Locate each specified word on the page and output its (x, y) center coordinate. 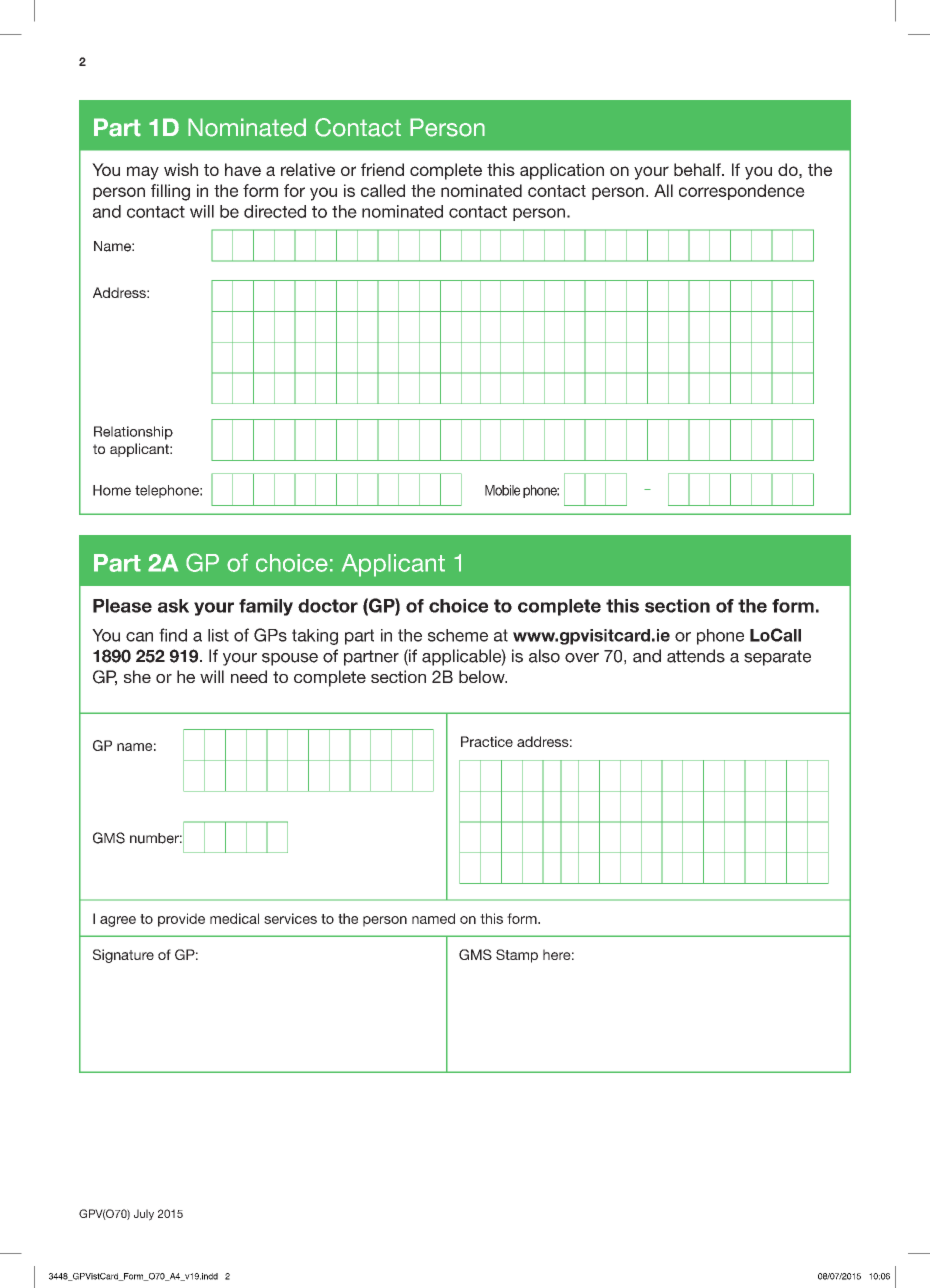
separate (777, 658)
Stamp (517, 956)
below (483, 676)
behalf (698, 169)
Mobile (502, 490)
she (137, 676)
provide (181, 920)
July (144, 1215)
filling (170, 192)
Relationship (133, 433)
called (383, 190)
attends (696, 656)
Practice (487, 741)
